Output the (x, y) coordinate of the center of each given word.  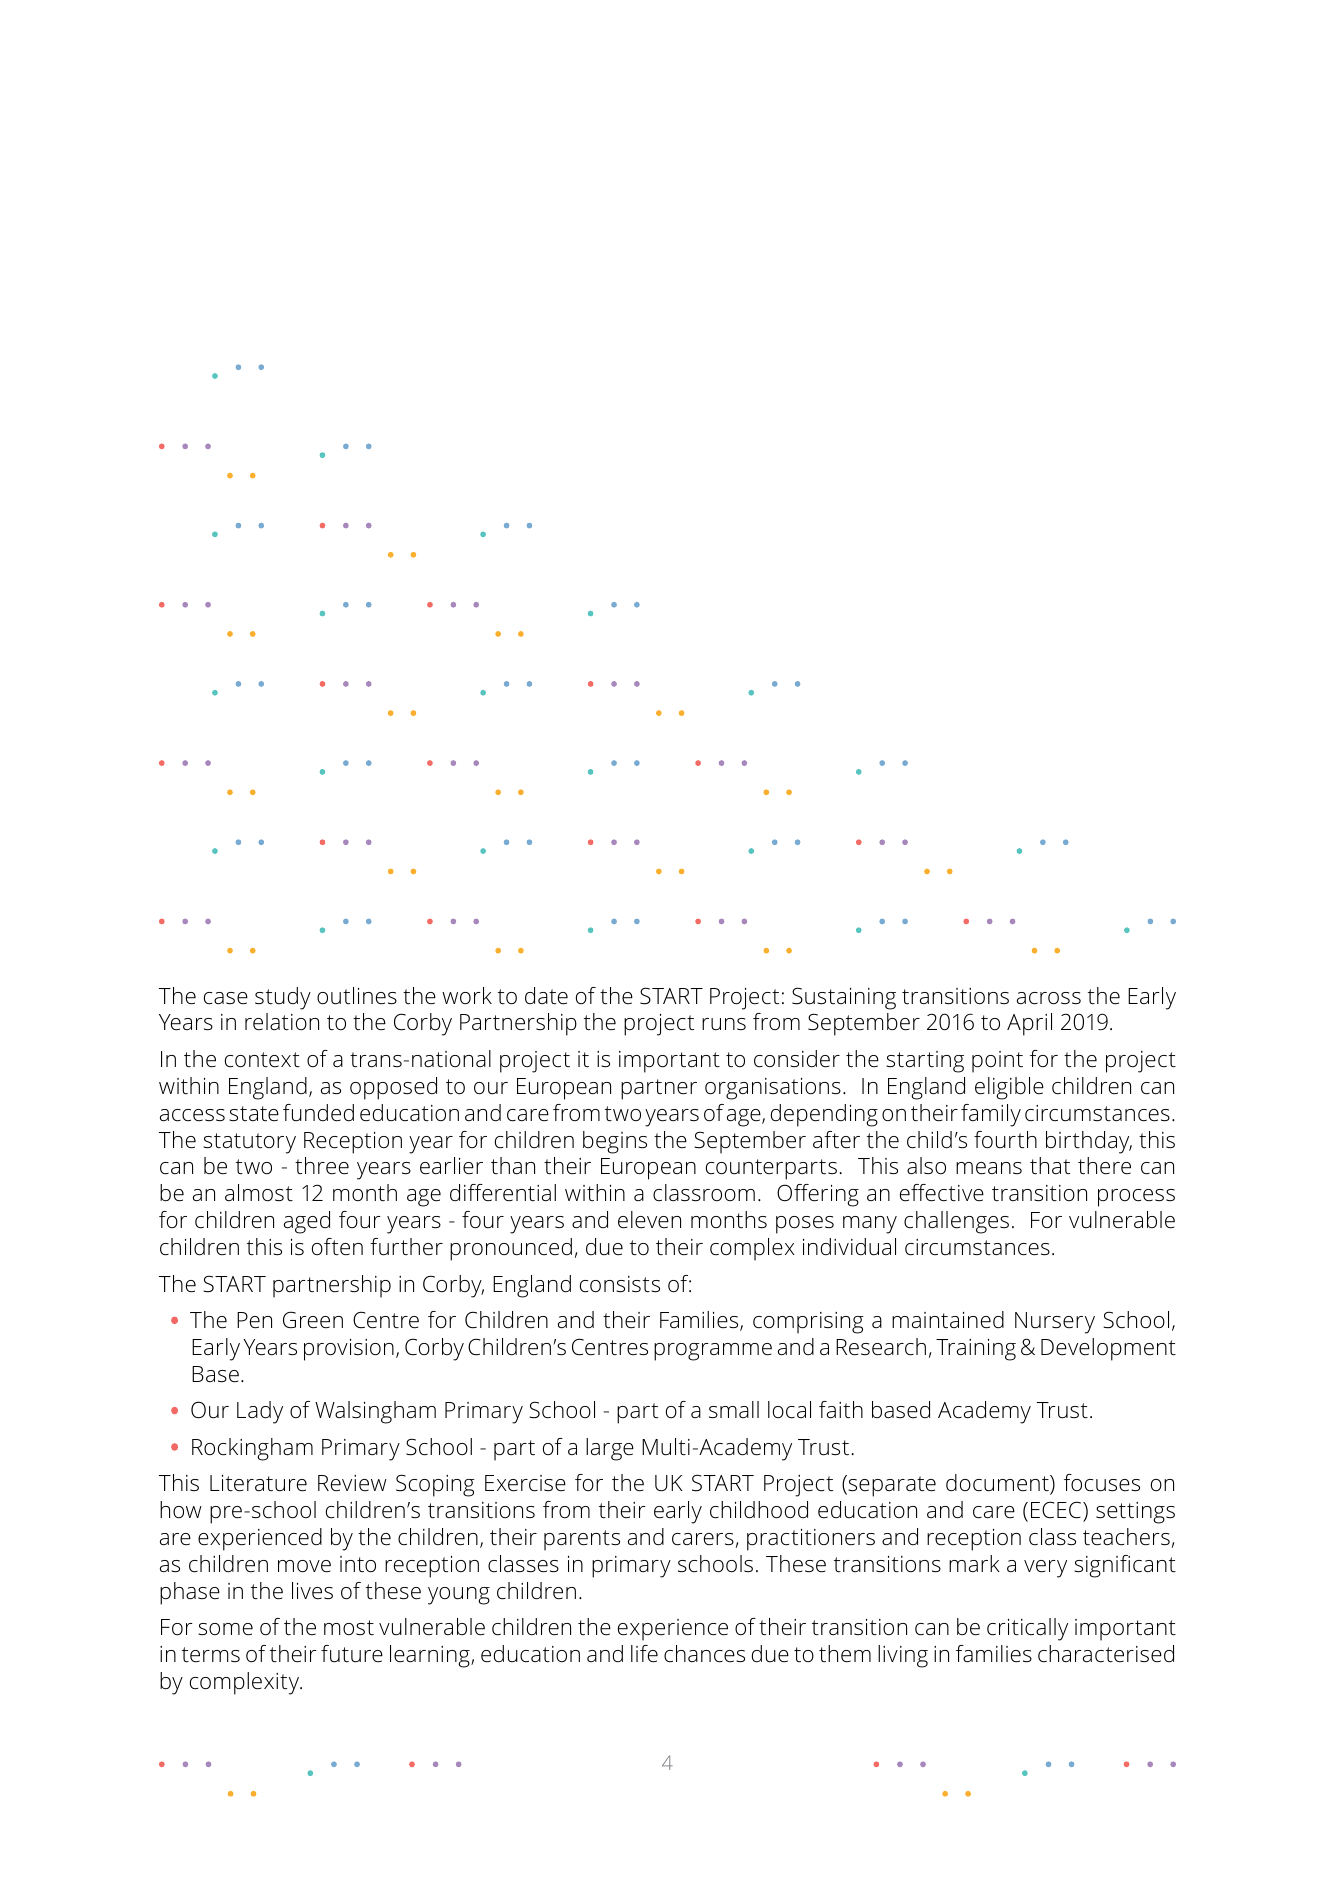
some (225, 1629)
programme (713, 1352)
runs (724, 1024)
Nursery (1055, 1323)
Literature (258, 1483)
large (610, 1449)
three (322, 1166)
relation (282, 1022)
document (998, 1484)
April (1029, 1024)
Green (313, 1320)
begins (615, 1142)
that (1050, 1166)
